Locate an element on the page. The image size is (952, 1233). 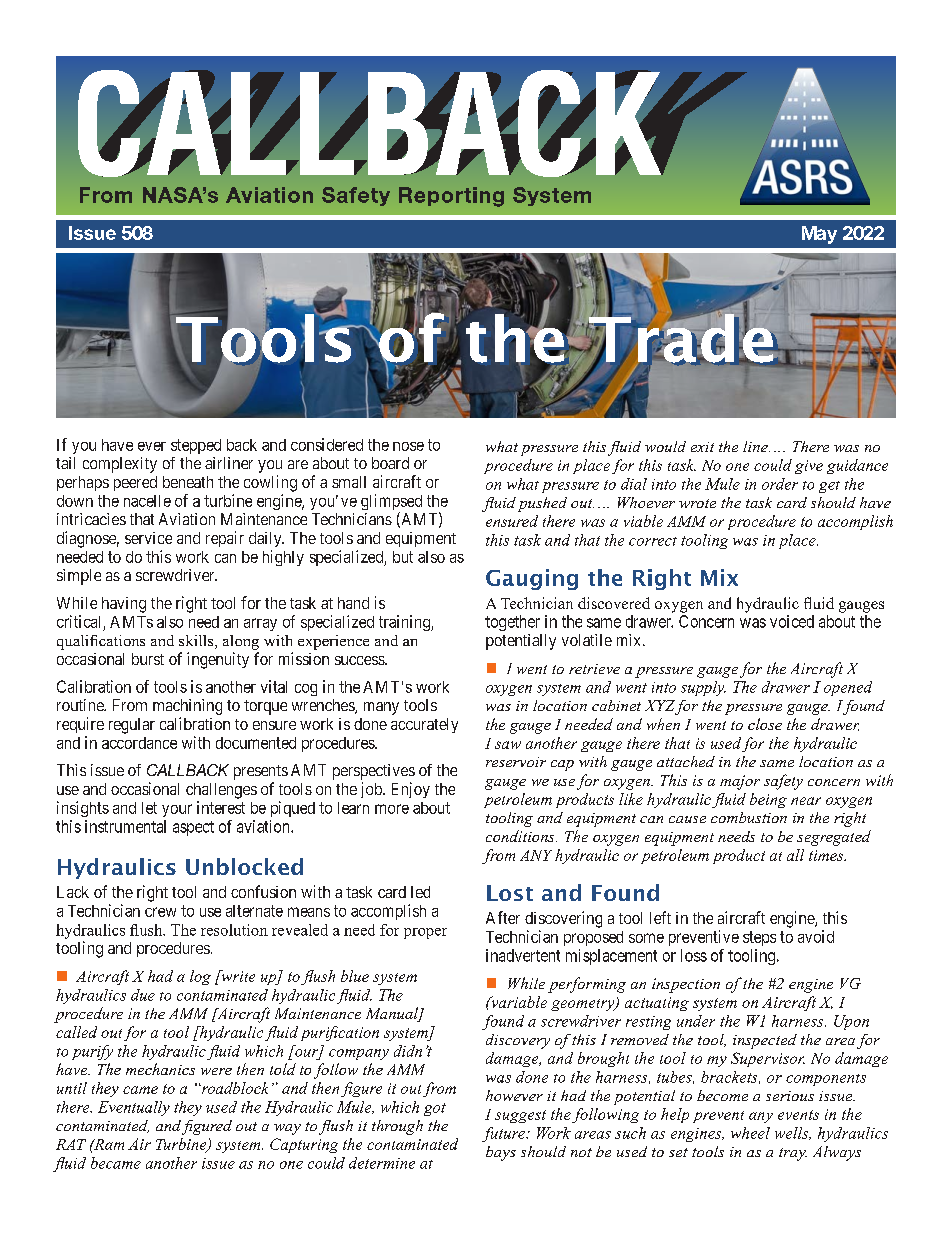
stepped is located at coordinates (196, 446).
